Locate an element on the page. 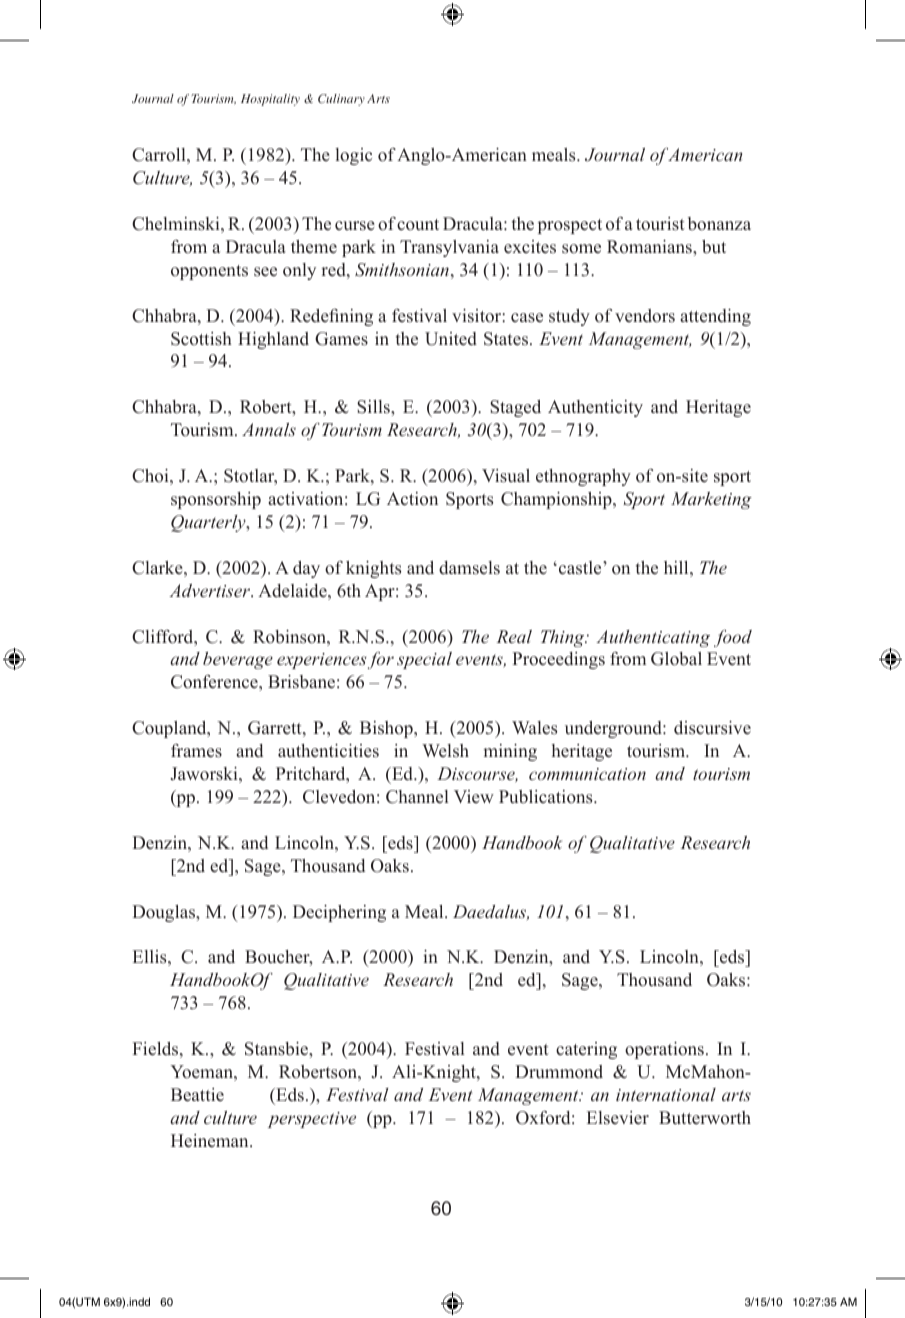  perspective is located at coordinates (312, 1120).
